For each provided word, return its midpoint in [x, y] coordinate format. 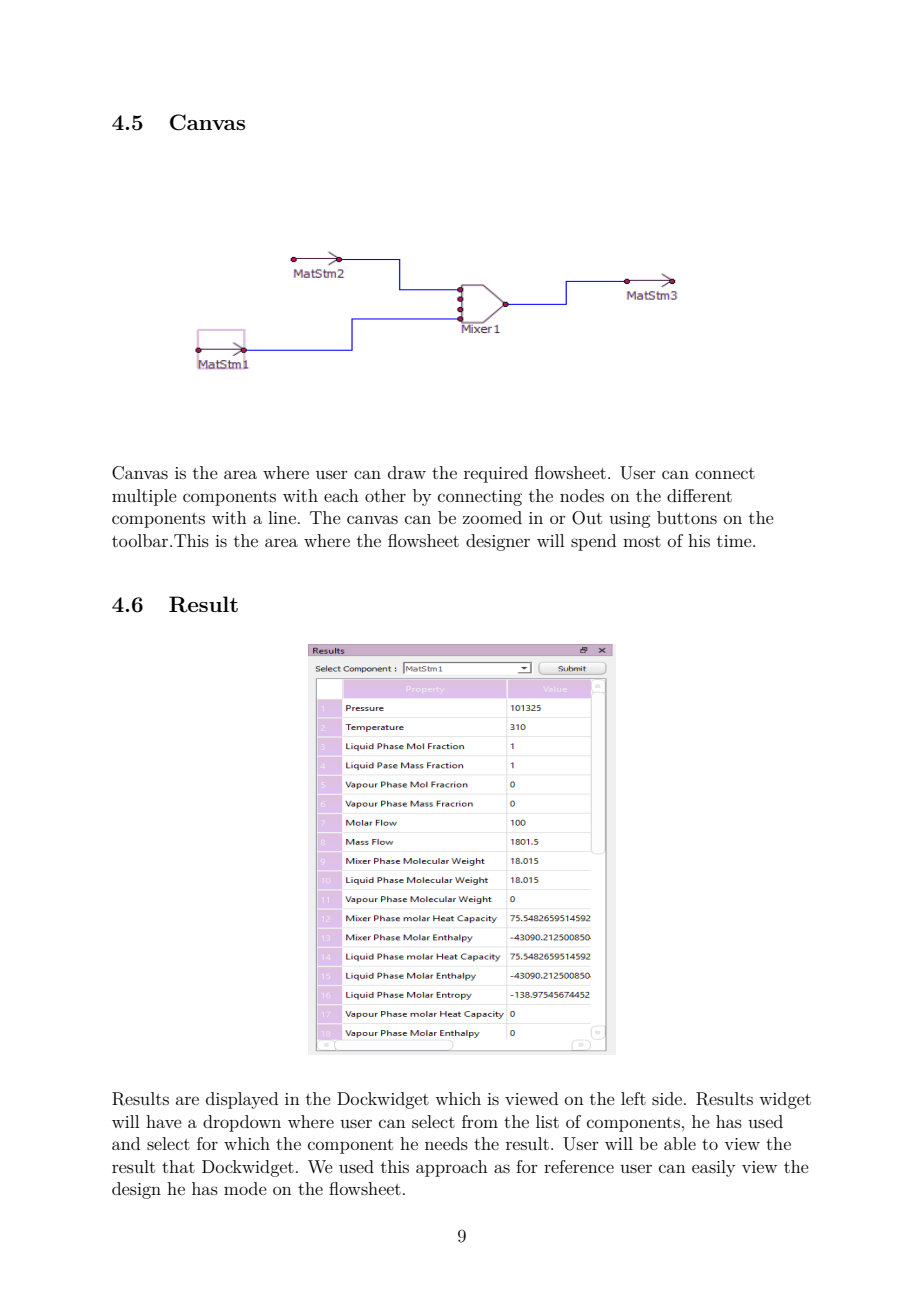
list [547, 1121]
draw [407, 472]
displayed [242, 1100]
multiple [144, 497]
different [699, 495]
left [633, 1098]
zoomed [492, 517]
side [668, 1098]
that [178, 1166]
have [164, 1121]
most [642, 541]
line [282, 517]
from [480, 1121]
